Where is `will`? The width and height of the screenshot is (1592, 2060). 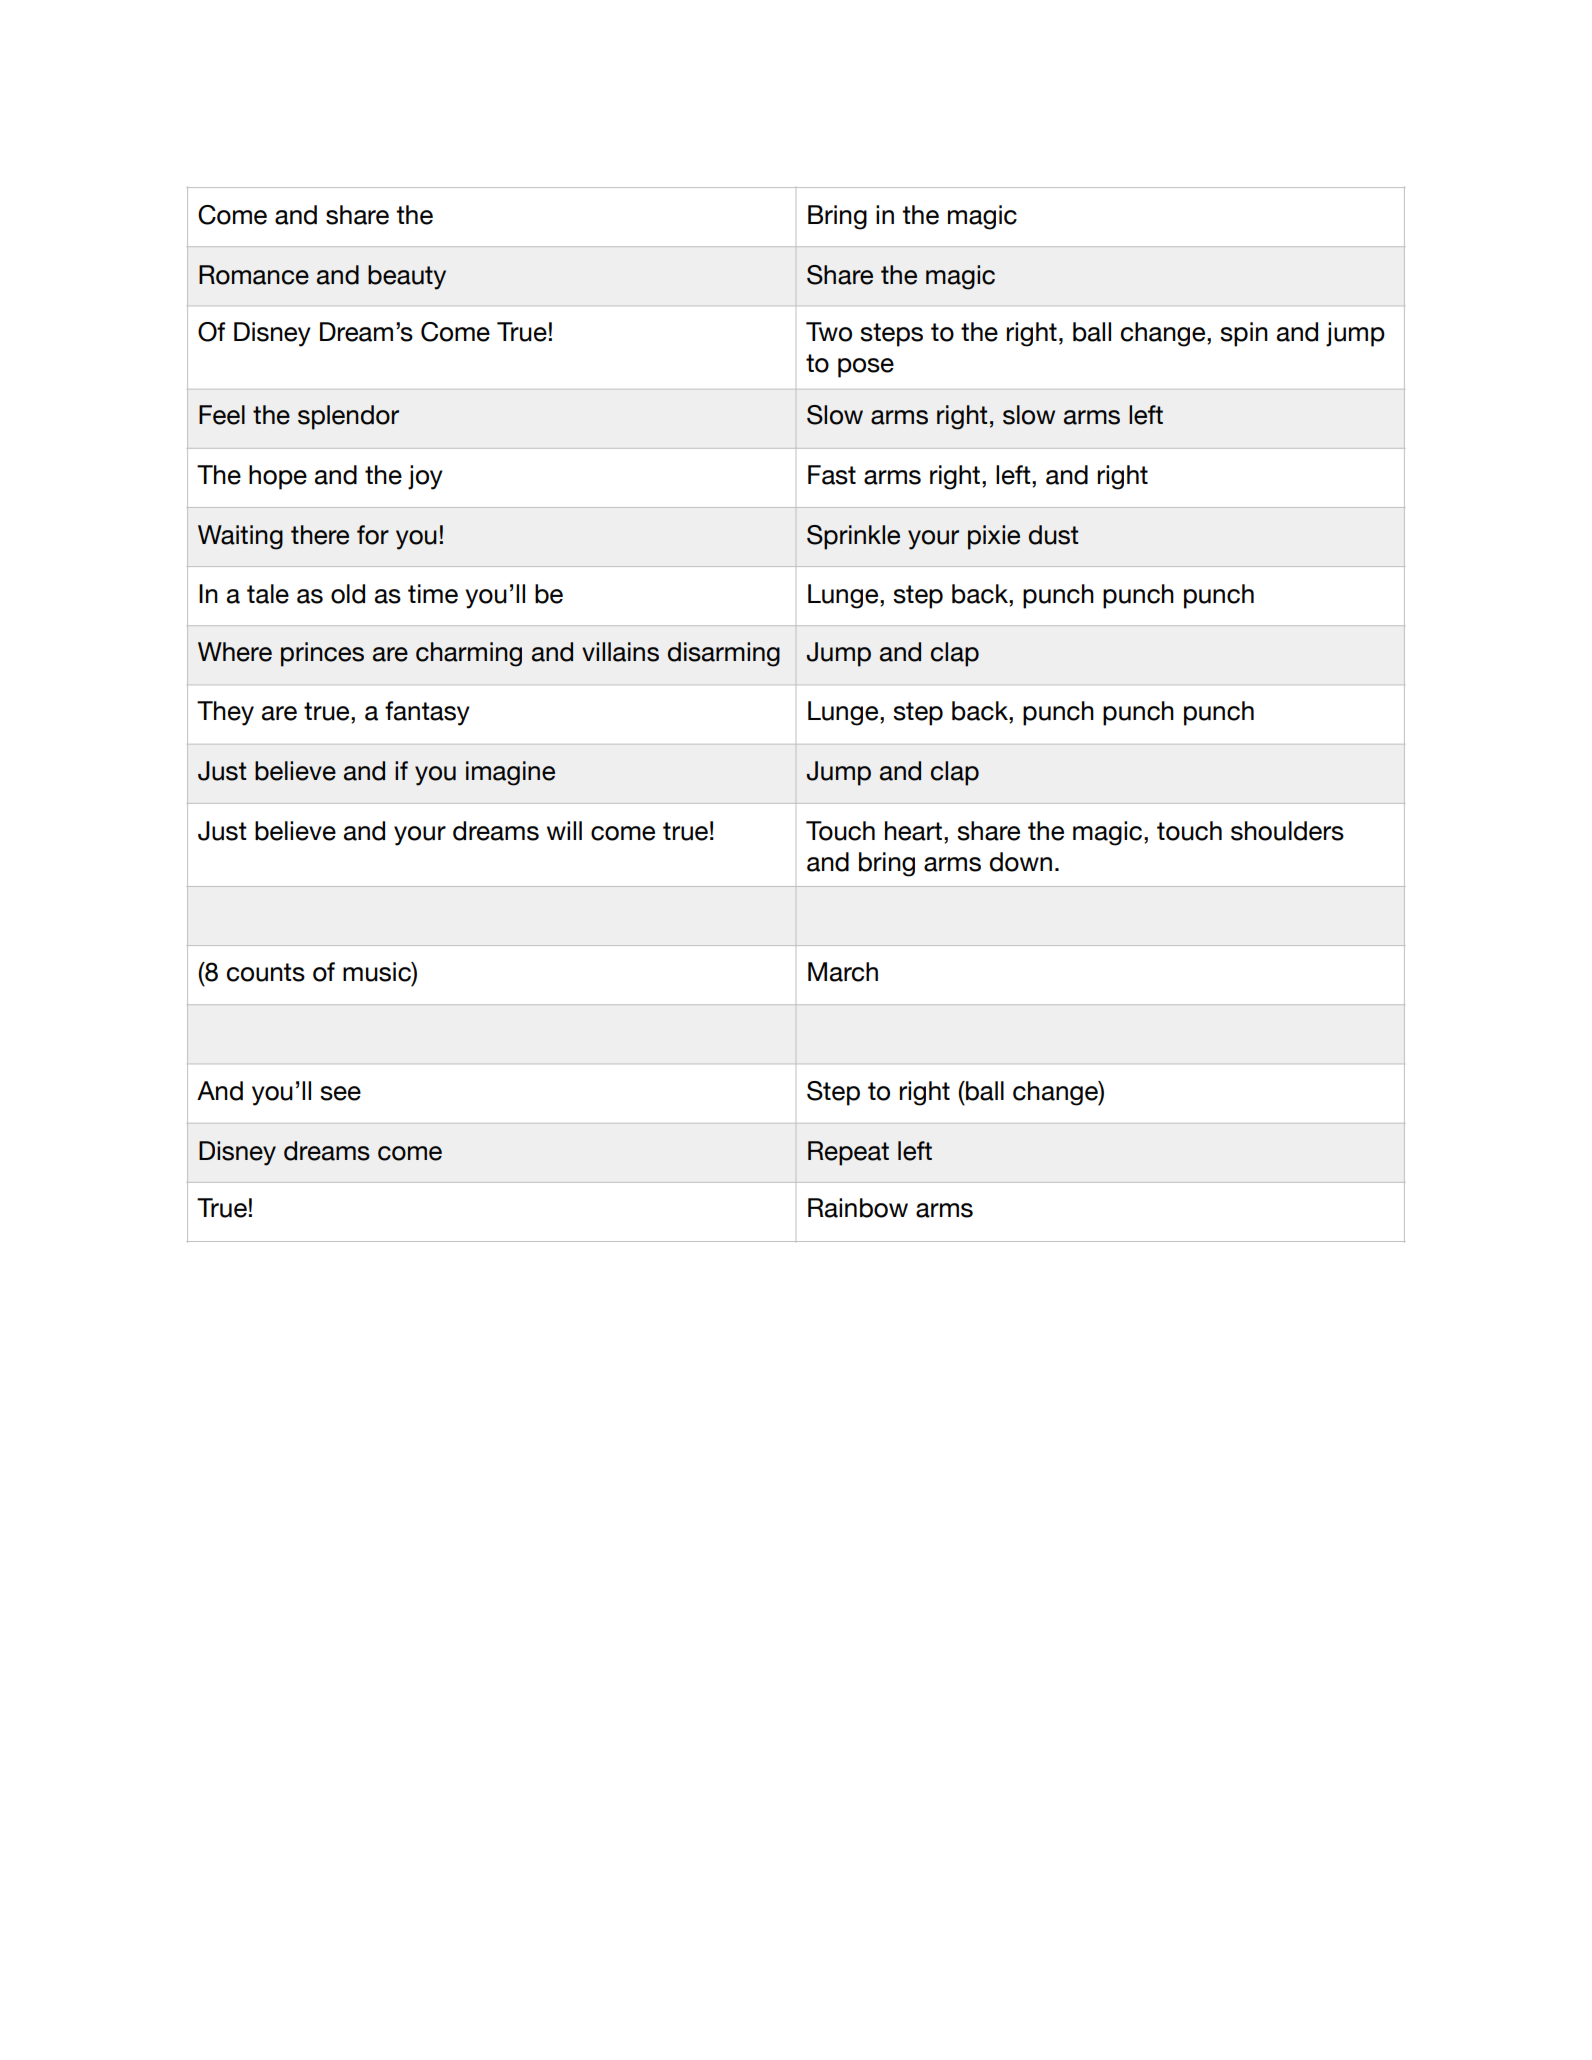 will is located at coordinates (564, 830).
